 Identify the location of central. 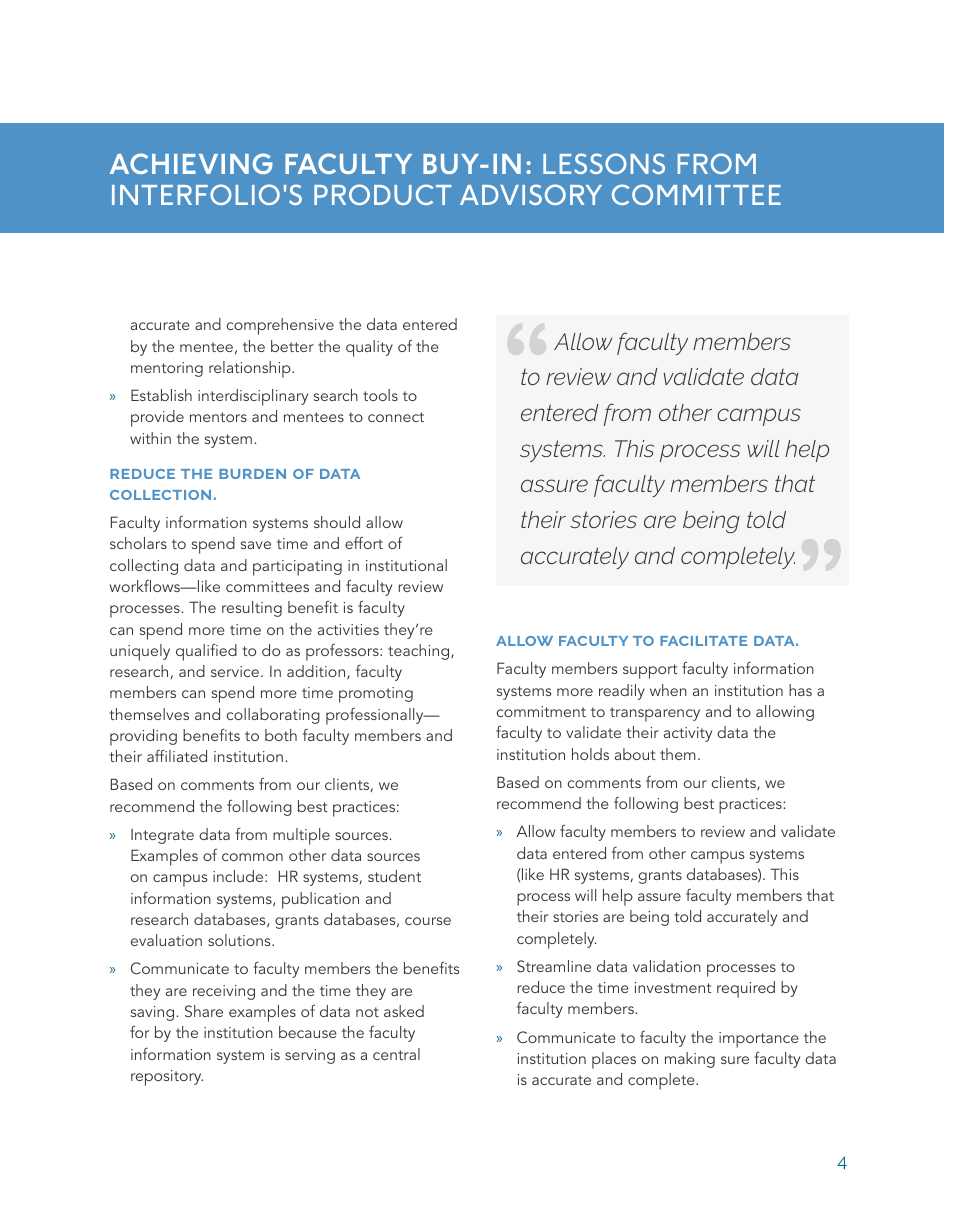
(396, 1054).
